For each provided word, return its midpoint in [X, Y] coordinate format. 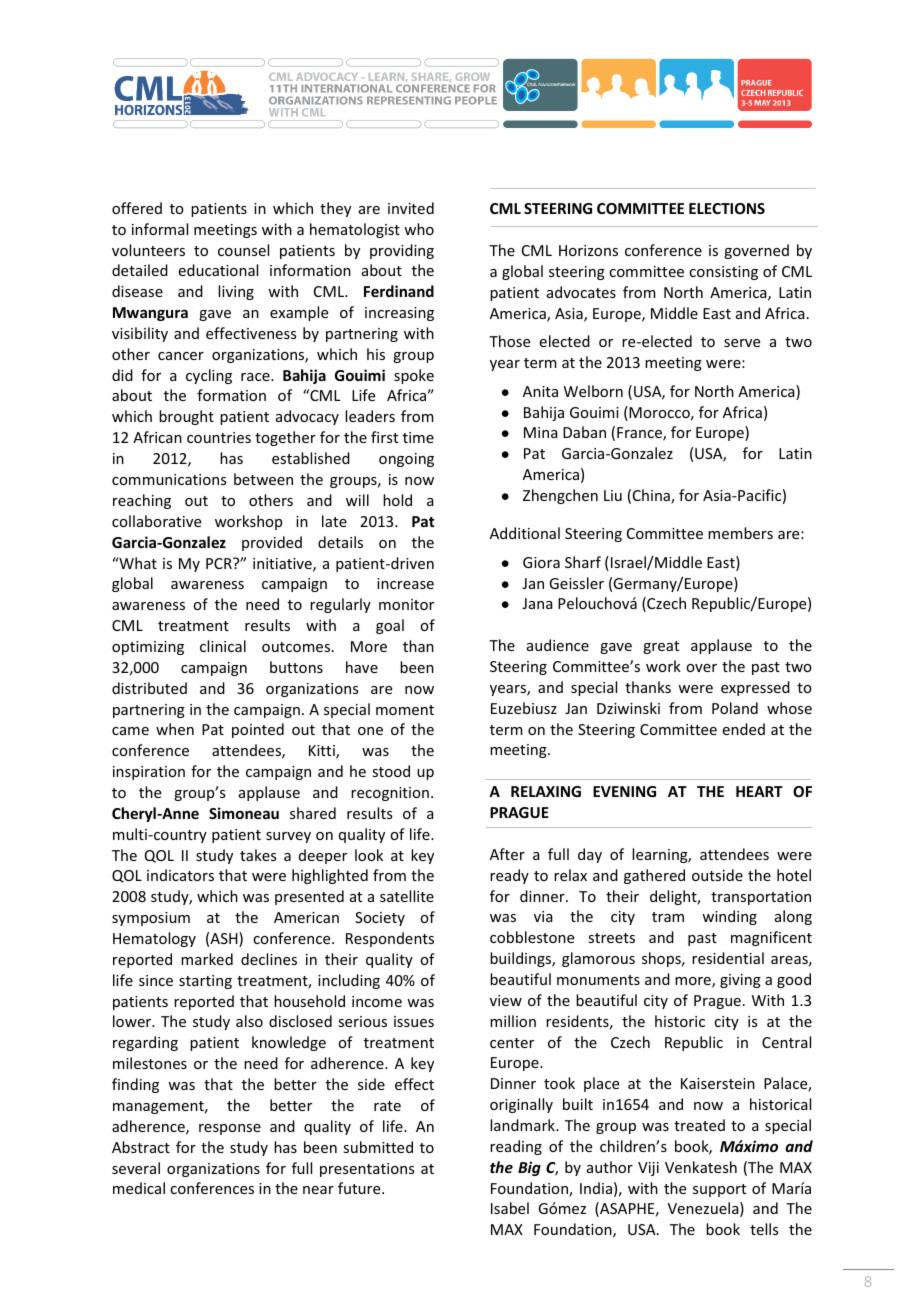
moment [405, 710]
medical [139, 1188]
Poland [735, 708]
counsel [243, 250]
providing [402, 251]
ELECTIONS [727, 208]
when [175, 729]
